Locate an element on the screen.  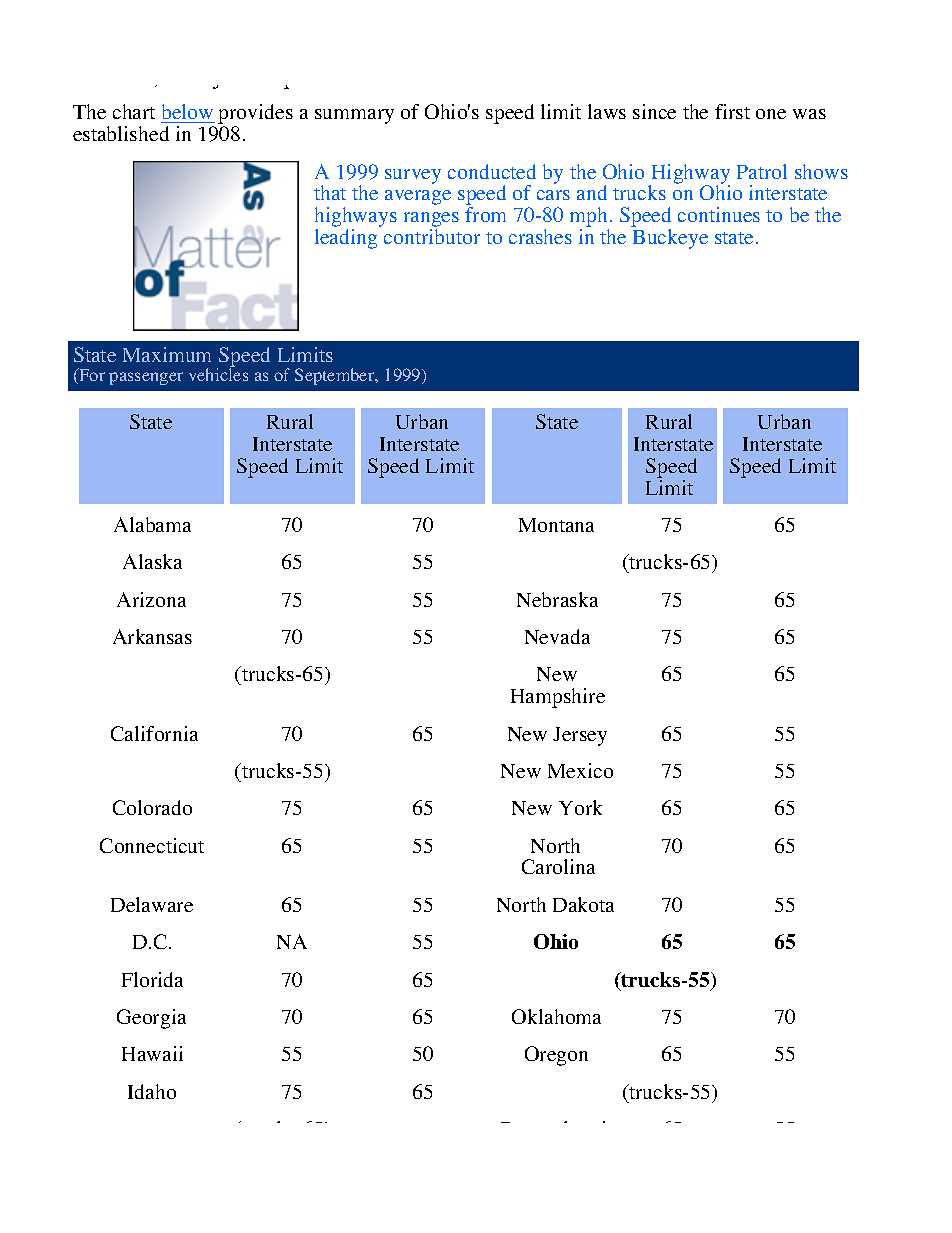
Alabama is located at coordinates (152, 524).
